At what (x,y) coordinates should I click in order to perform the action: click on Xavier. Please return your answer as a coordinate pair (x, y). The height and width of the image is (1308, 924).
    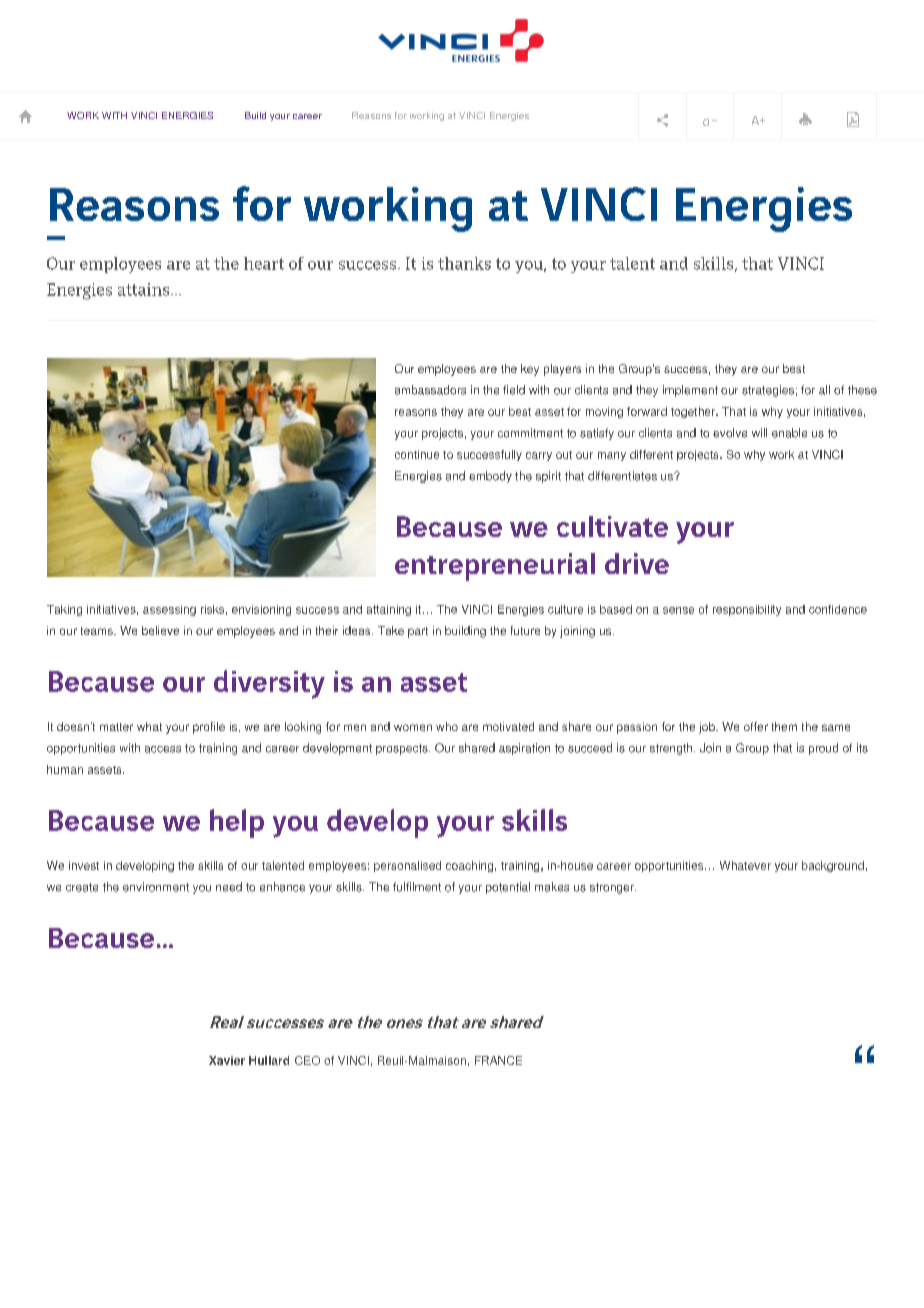
    Looking at the image, I should click on (227, 1060).
